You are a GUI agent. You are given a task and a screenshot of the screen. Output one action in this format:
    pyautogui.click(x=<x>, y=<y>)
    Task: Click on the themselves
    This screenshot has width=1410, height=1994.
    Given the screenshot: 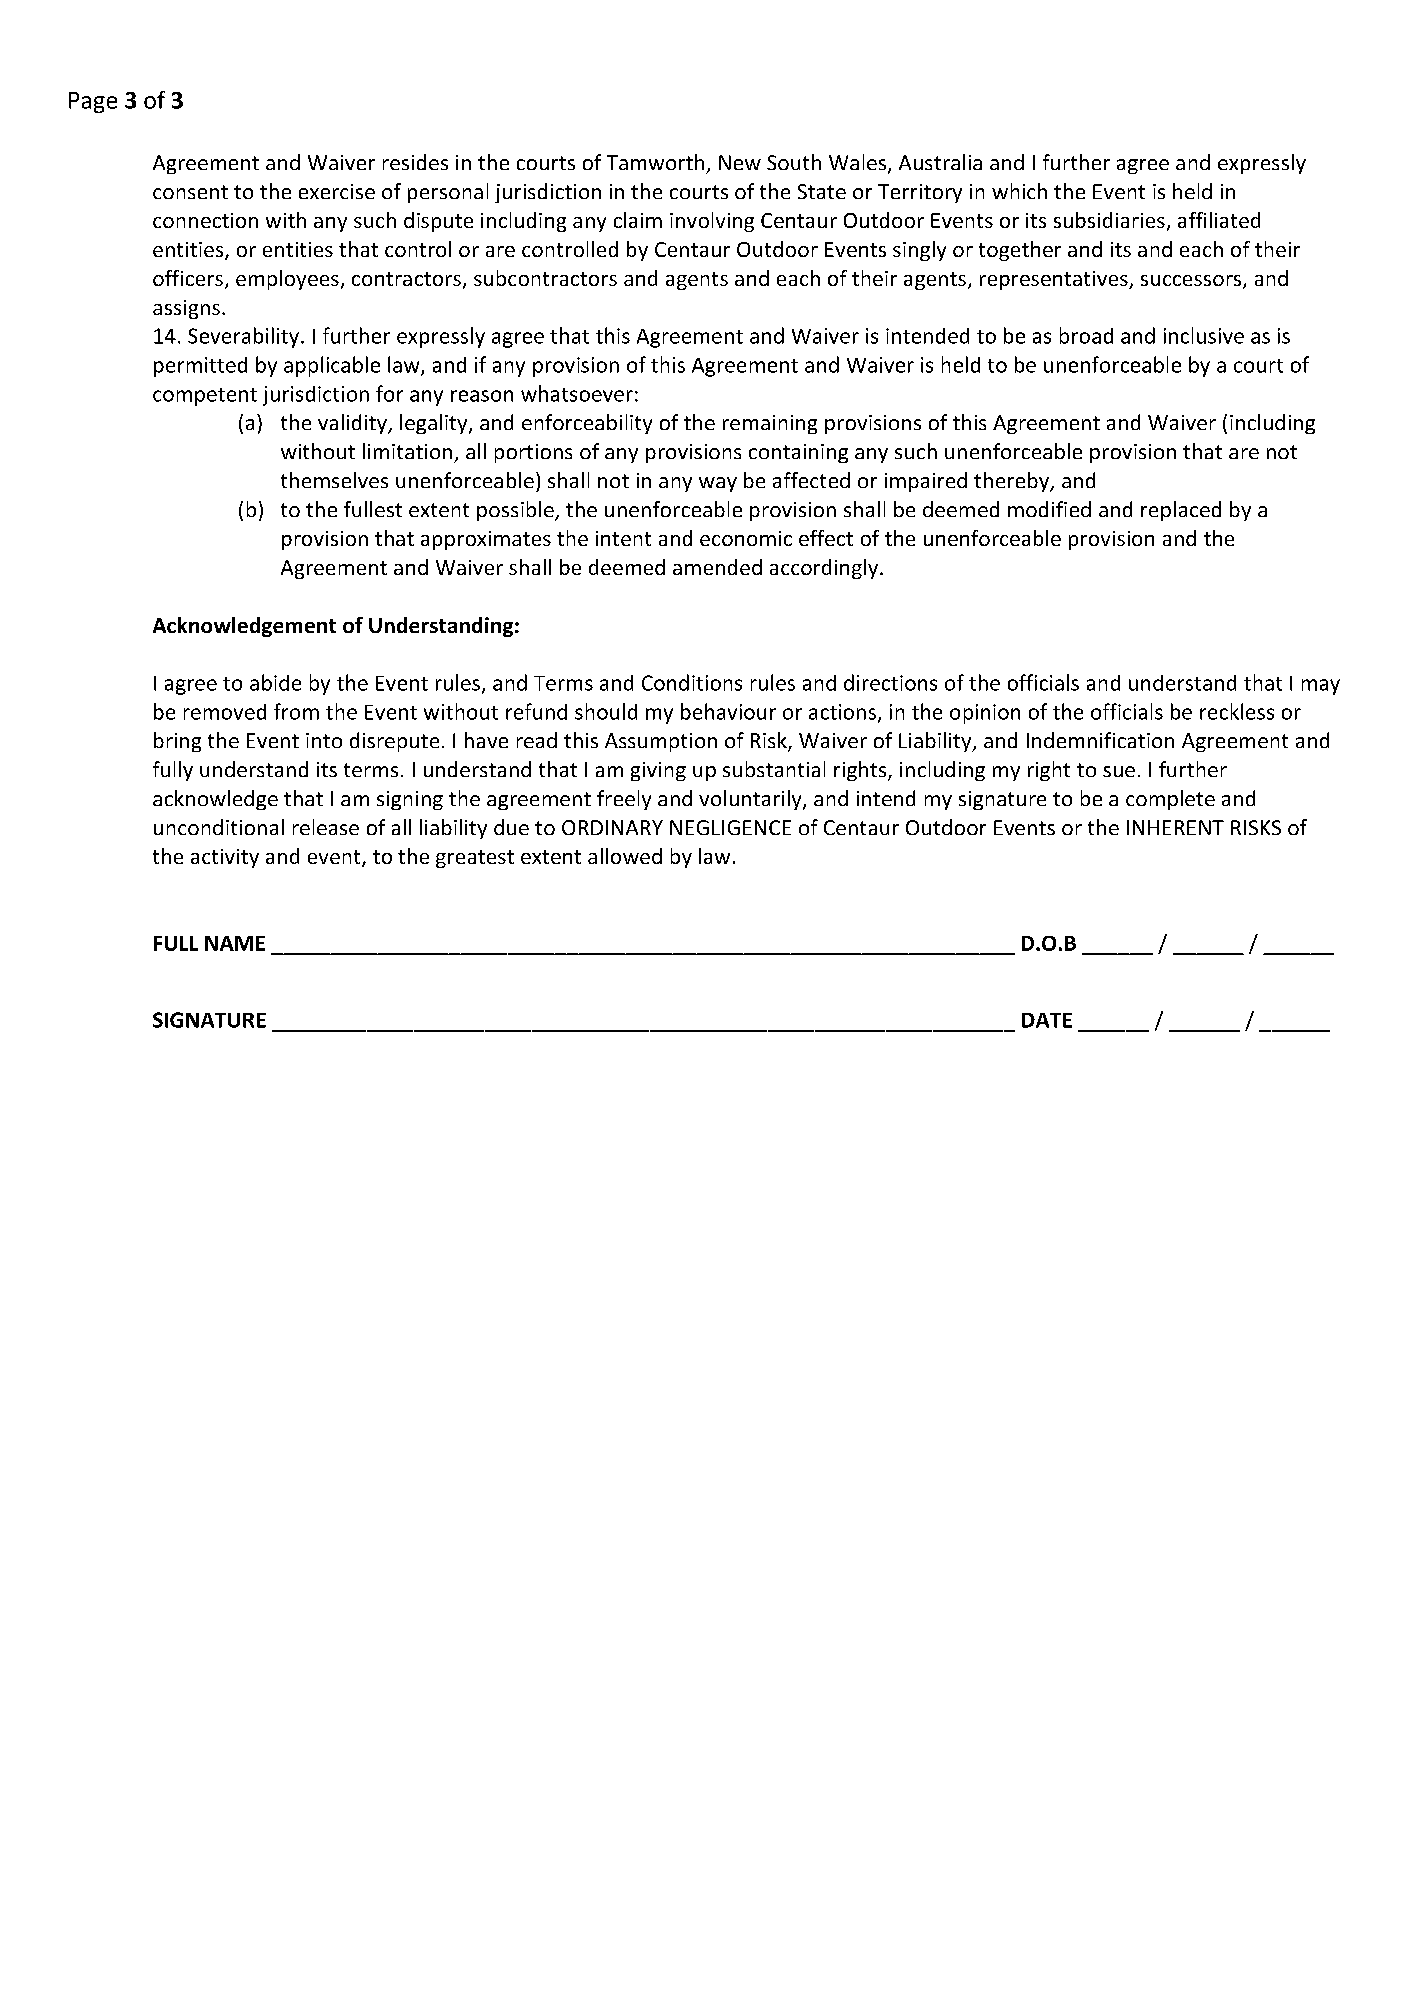 What is the action you would take?
    pyautogui.click(x=334, y=480)
